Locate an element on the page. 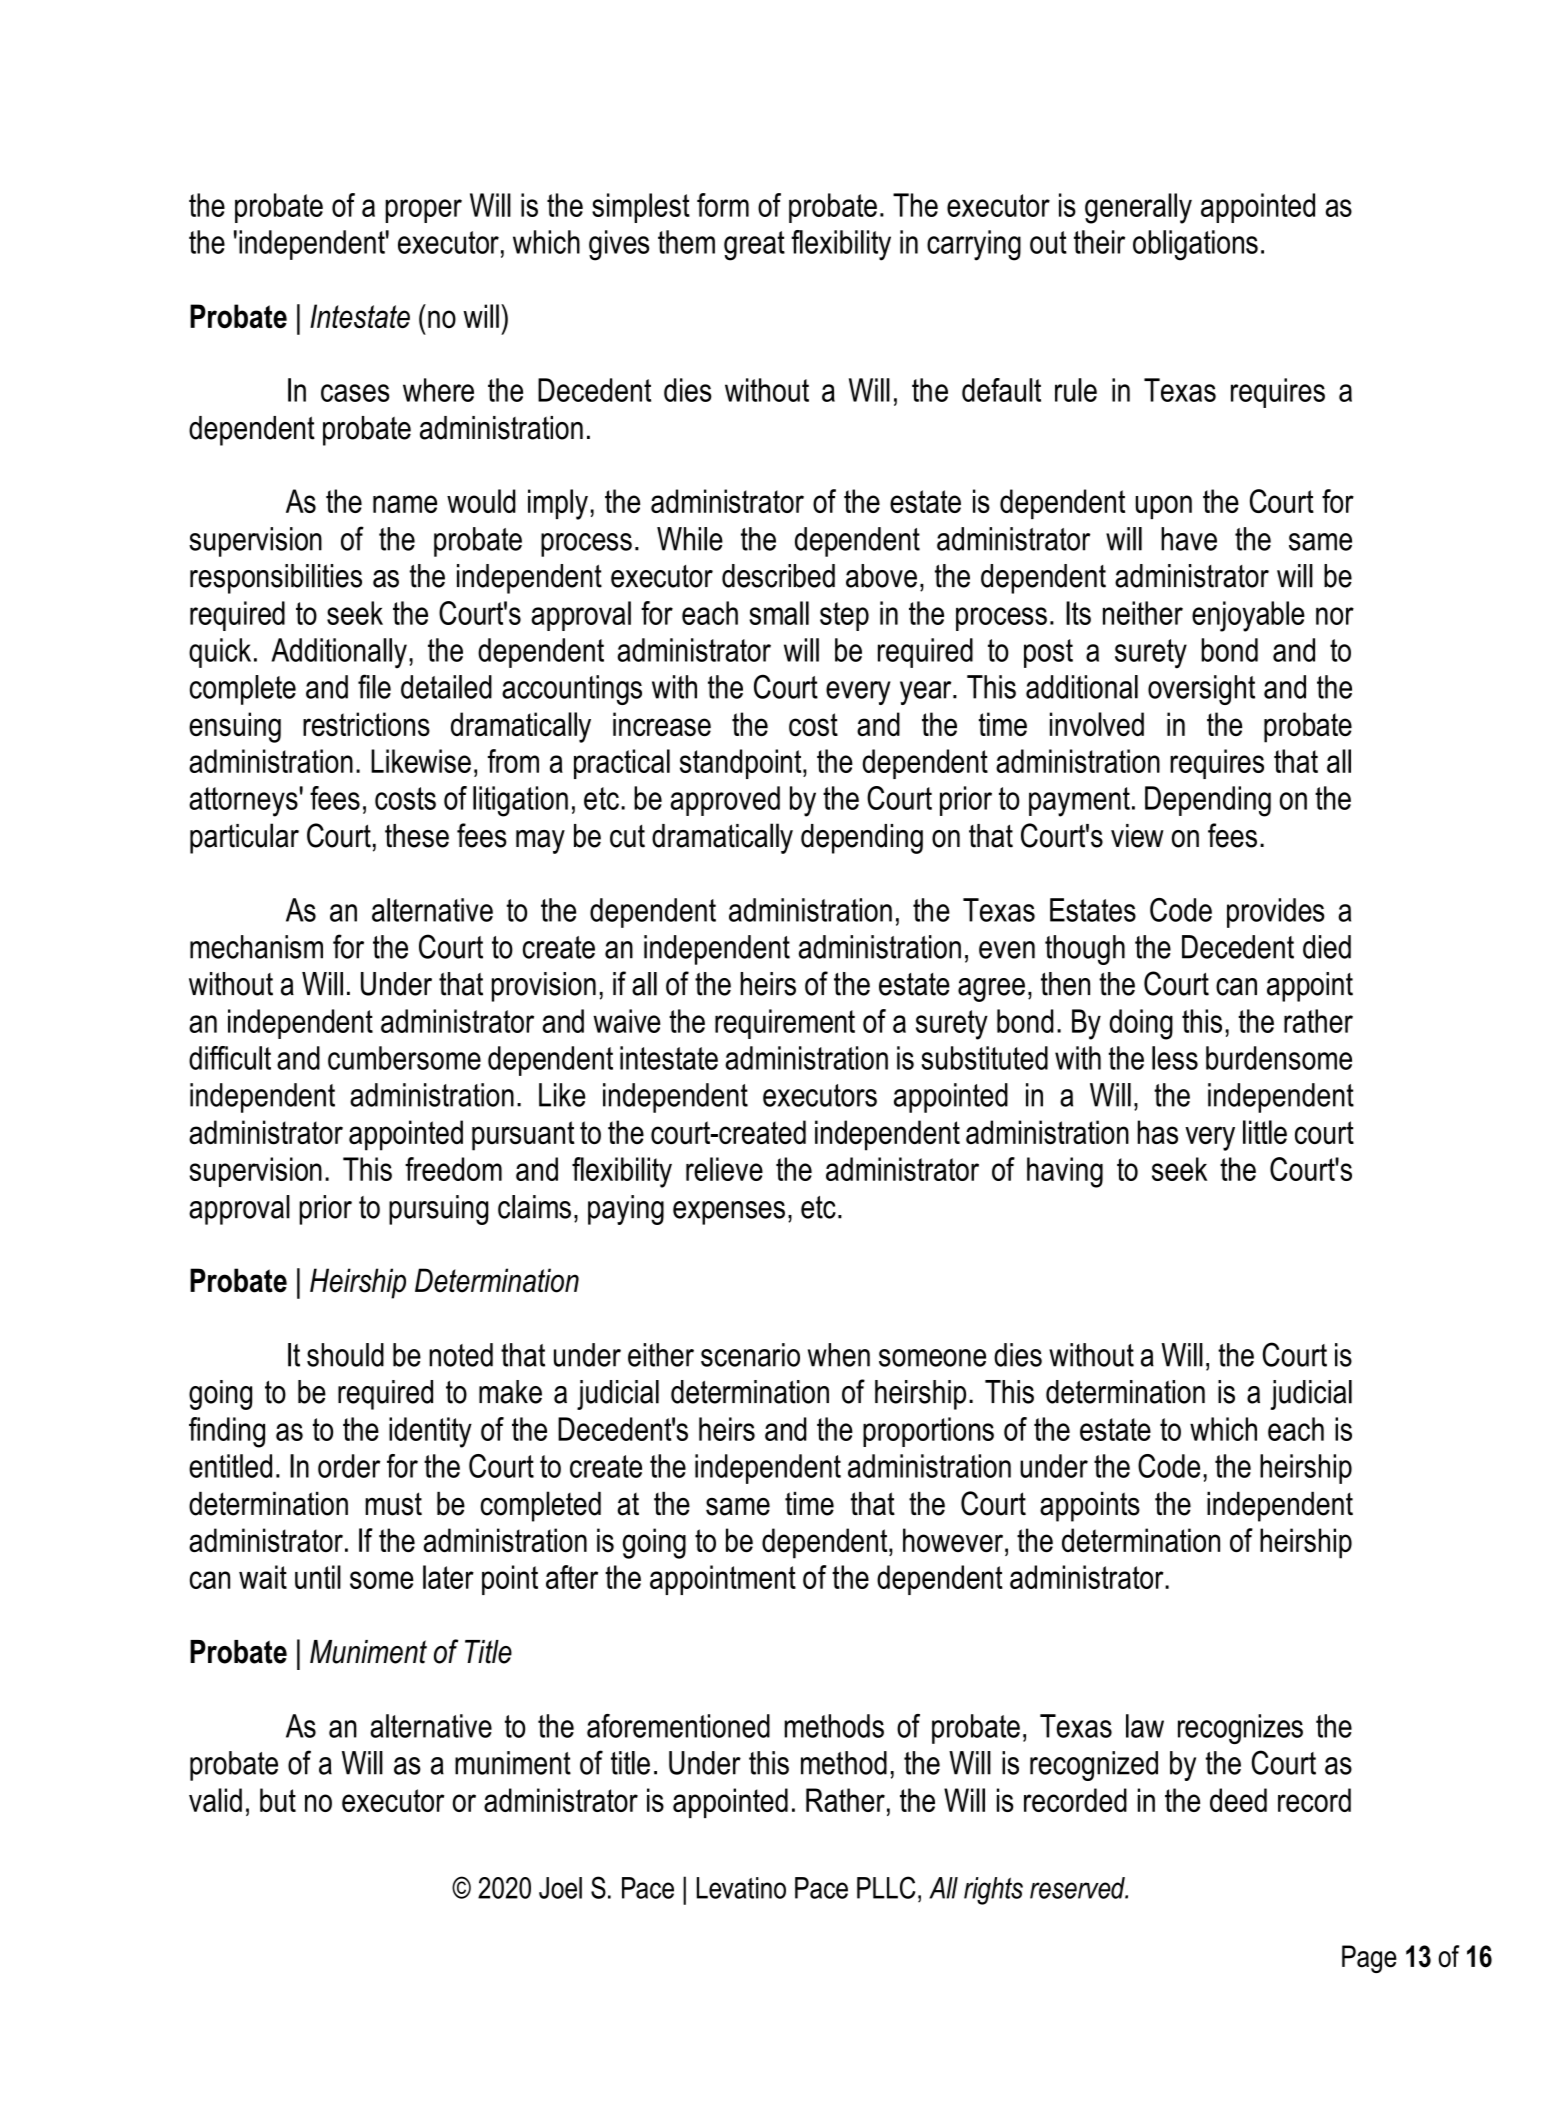 Image resolution: width=1548 pixels, height=2104 pixels. less is located at coordinates (1175, 1058).
